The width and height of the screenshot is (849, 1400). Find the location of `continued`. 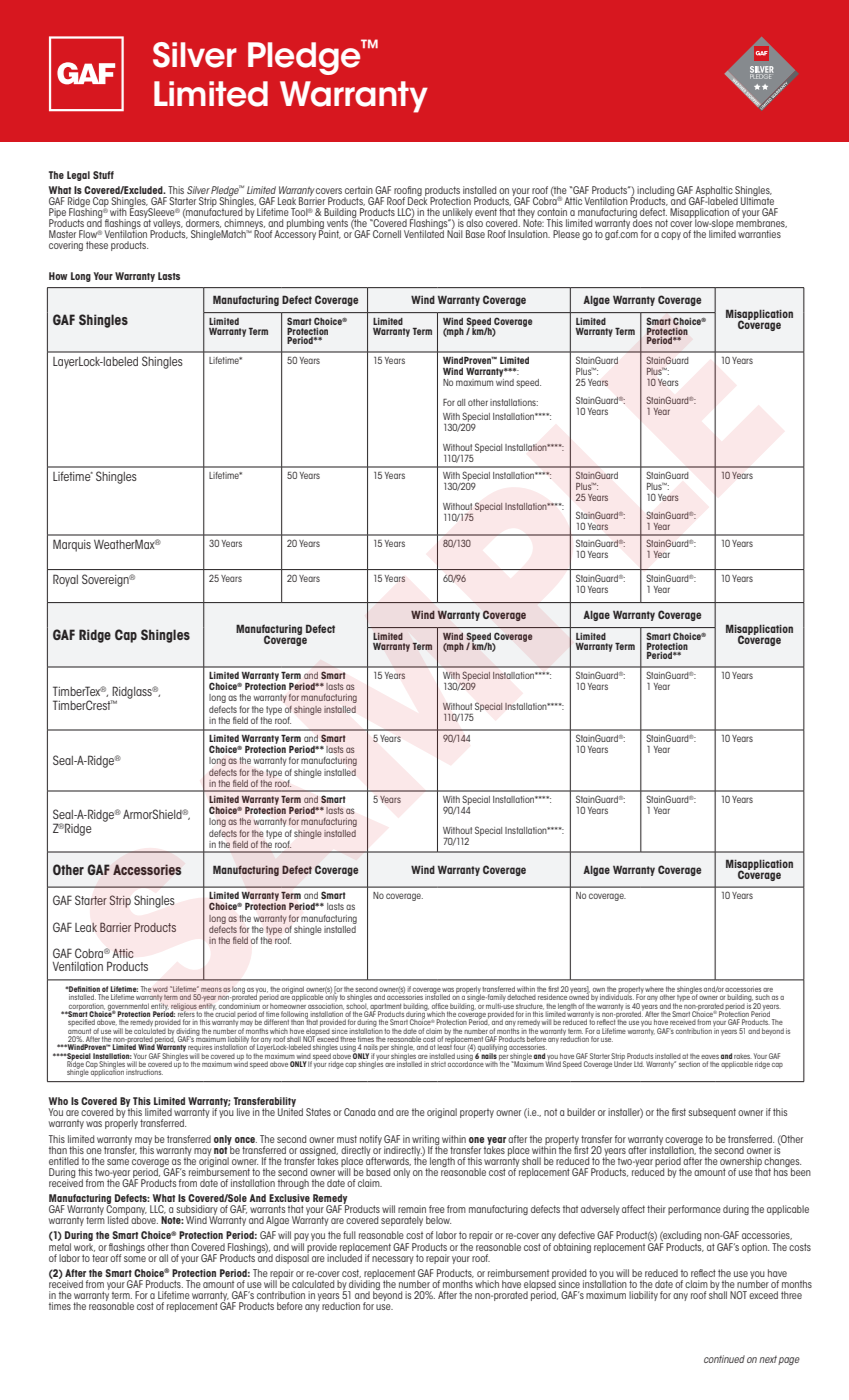

continued is located at coordinates (724, 1359).
